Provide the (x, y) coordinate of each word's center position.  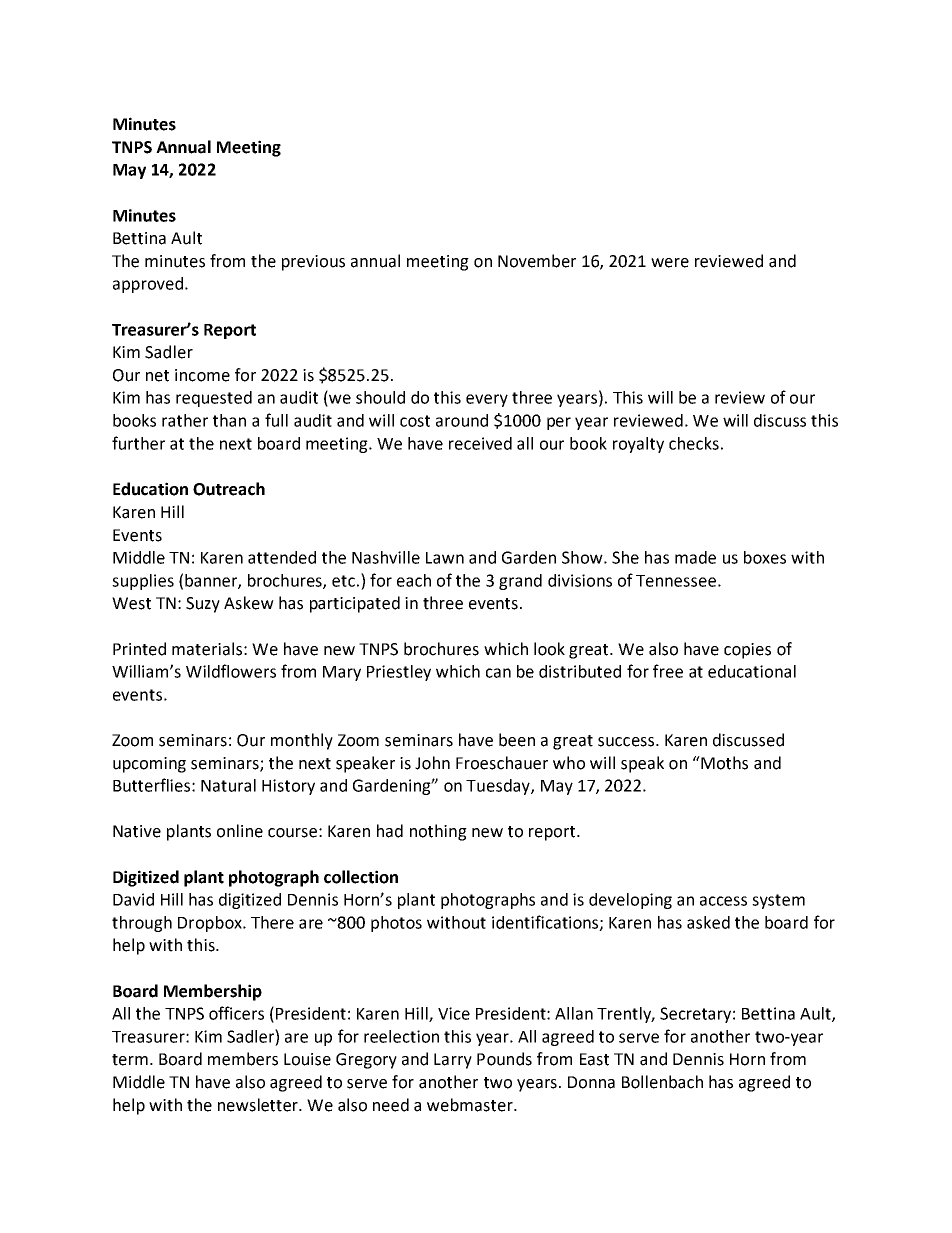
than (229, 420)
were (670, 263)
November (537, 261)
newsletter (259, 1105)
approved (148, 285)
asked (708, 922)
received (480, 443)
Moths (723, 763)
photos (396, 924)
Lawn (445, 558)
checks (694, 443)
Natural (228, 785)
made (695, 557)
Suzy (203, 605)
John (432, 763)
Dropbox (211, 924)
